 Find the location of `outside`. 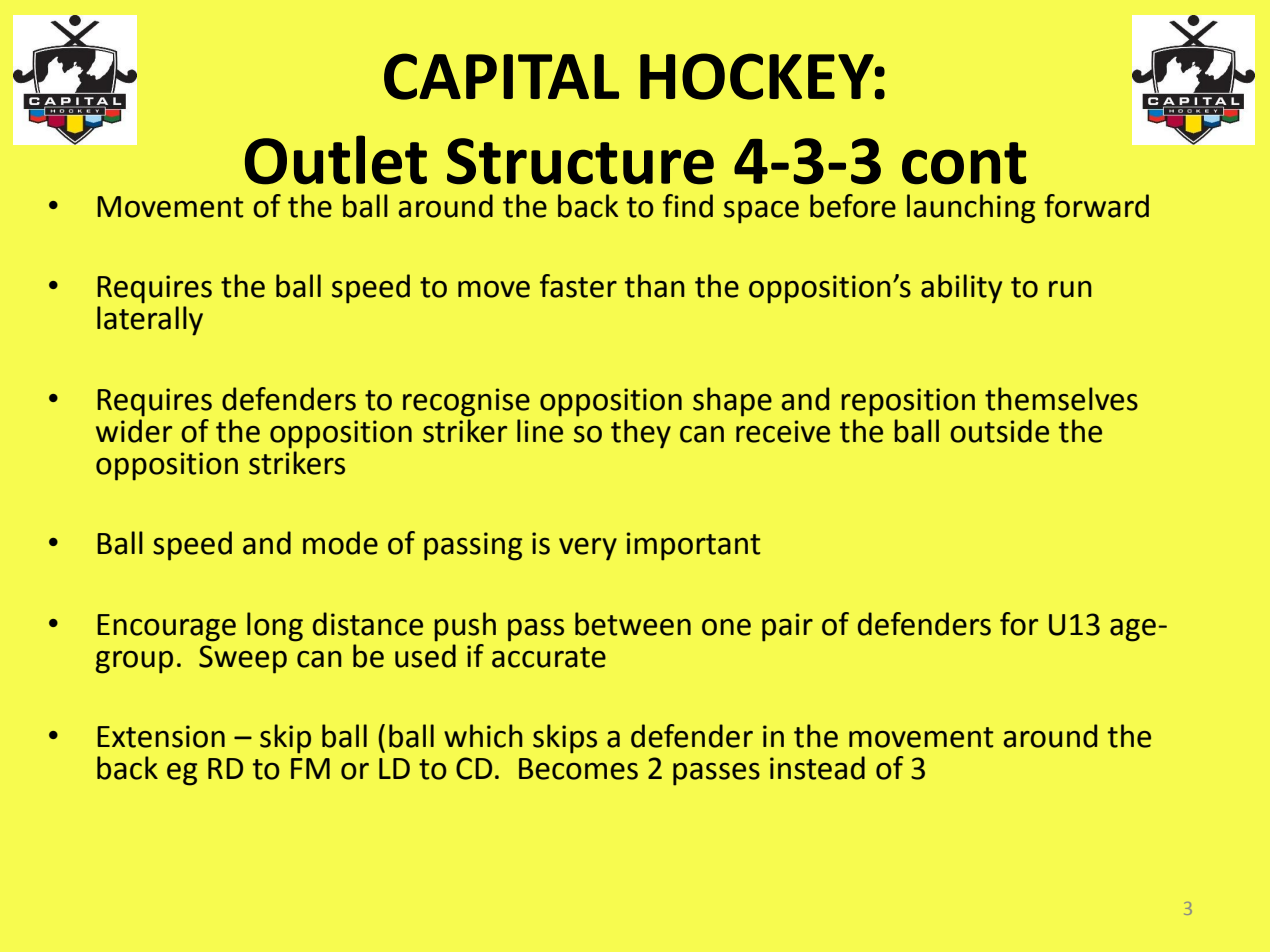

outside is located at coordinates (999, 431).
